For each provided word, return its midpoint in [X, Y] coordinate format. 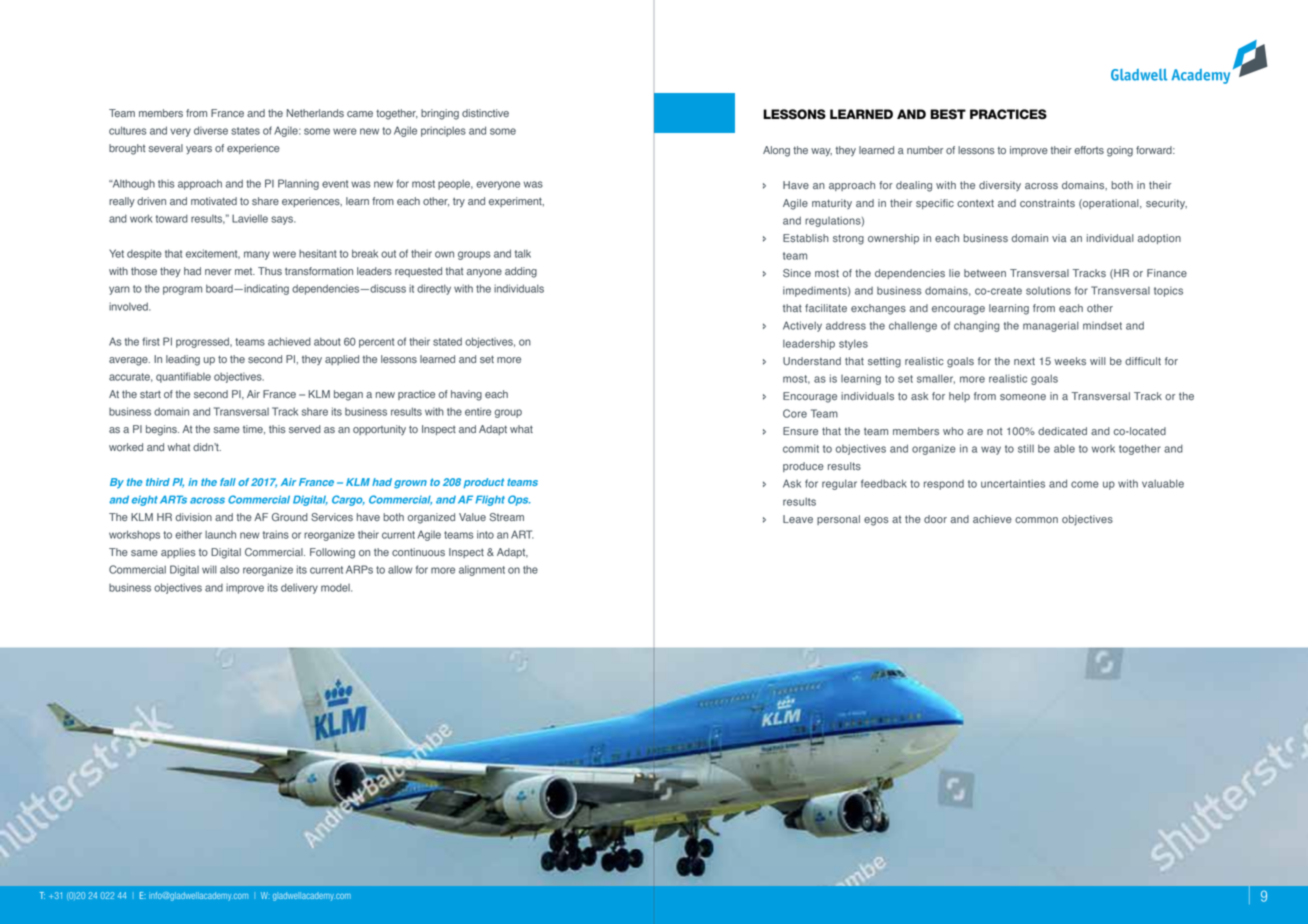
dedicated [1062, 431]
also [229, 570]
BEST [948, 114]
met [245, 271]
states [245, 131]
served [305, 429]
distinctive [485, 113]
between [985, 273]
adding [521, 272]
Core [795, 413]
